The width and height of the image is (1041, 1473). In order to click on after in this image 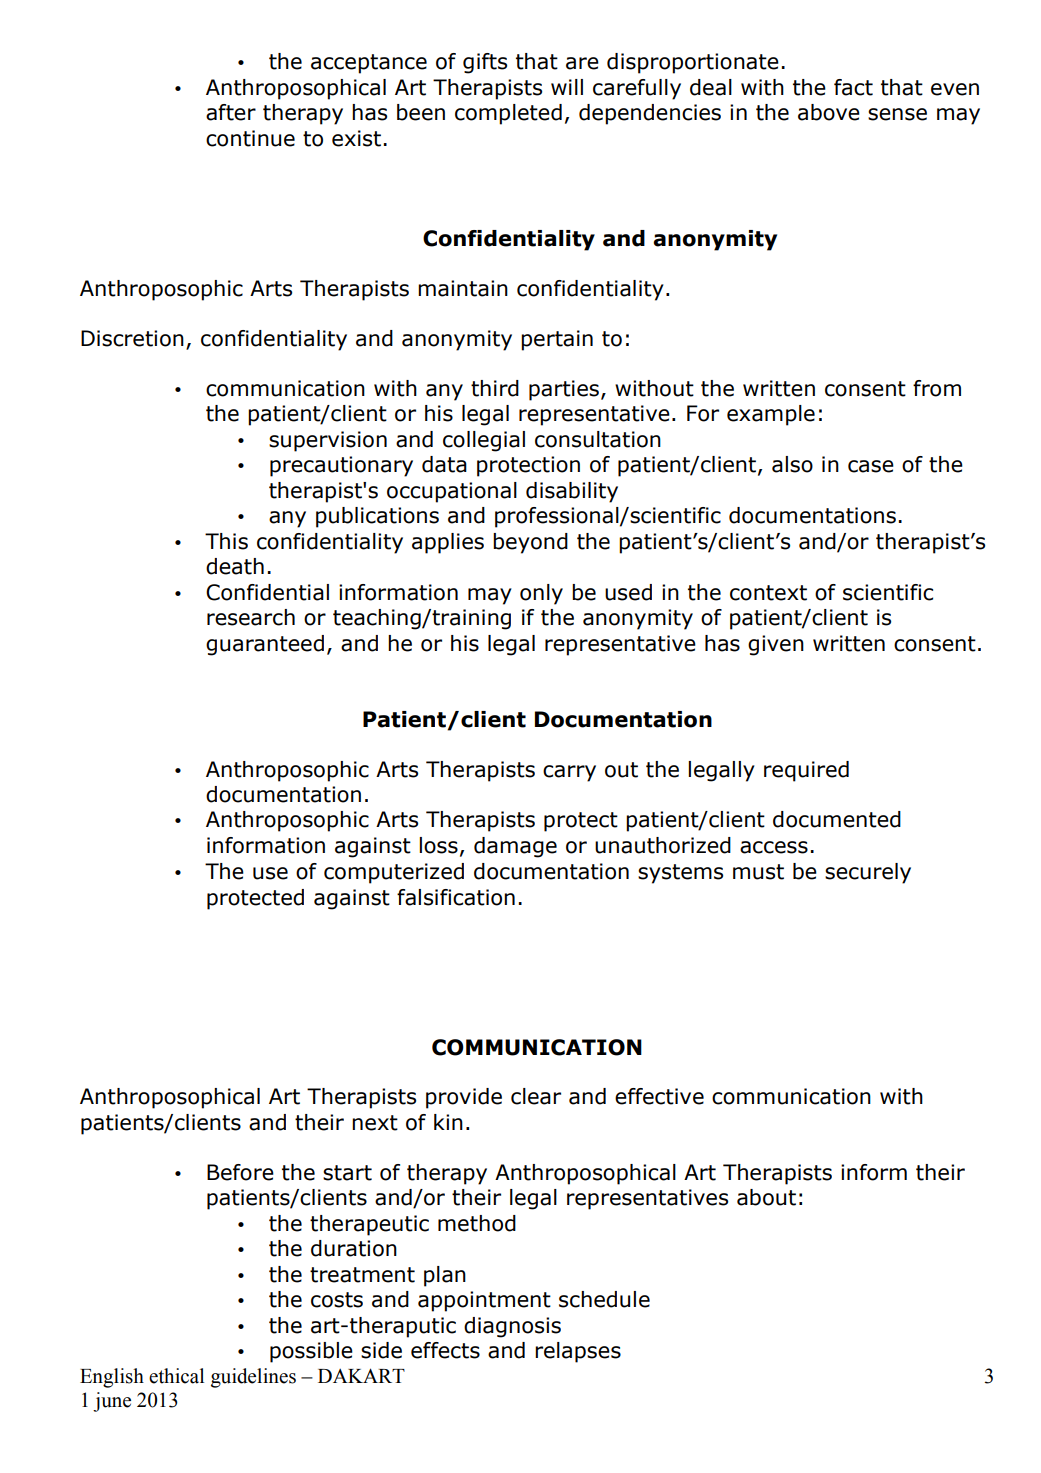, I will do `click(231, 112)`.
